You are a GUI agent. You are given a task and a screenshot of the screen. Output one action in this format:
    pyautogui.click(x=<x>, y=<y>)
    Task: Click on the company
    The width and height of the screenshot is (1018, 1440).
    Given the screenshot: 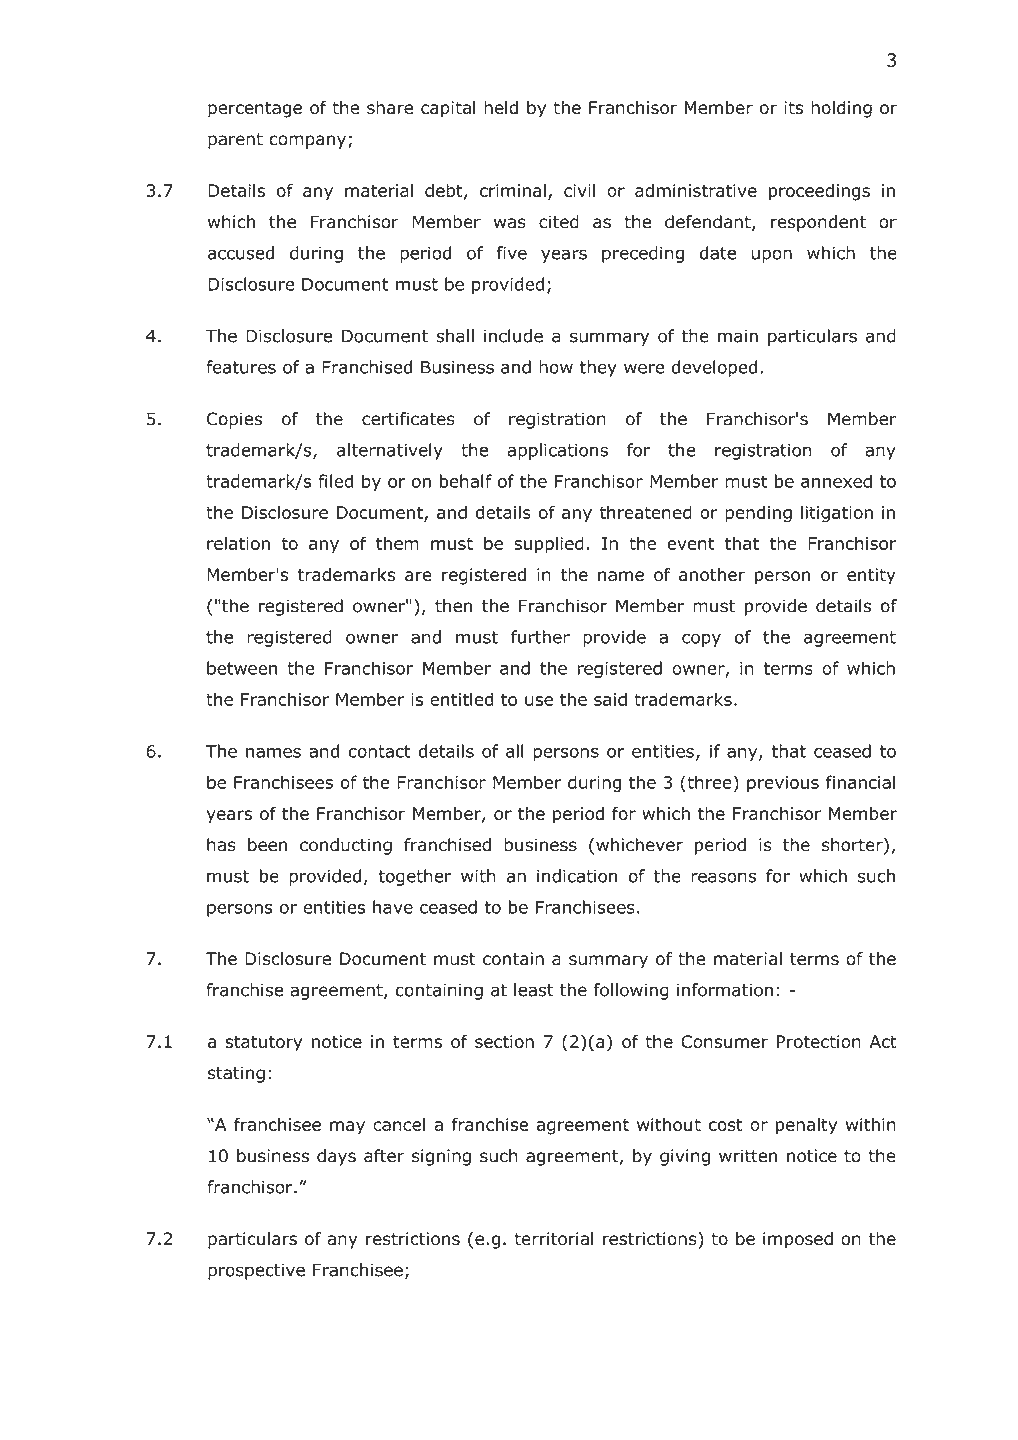 What is the action you would take?
    pyautogui.click(x=309, y=142)
